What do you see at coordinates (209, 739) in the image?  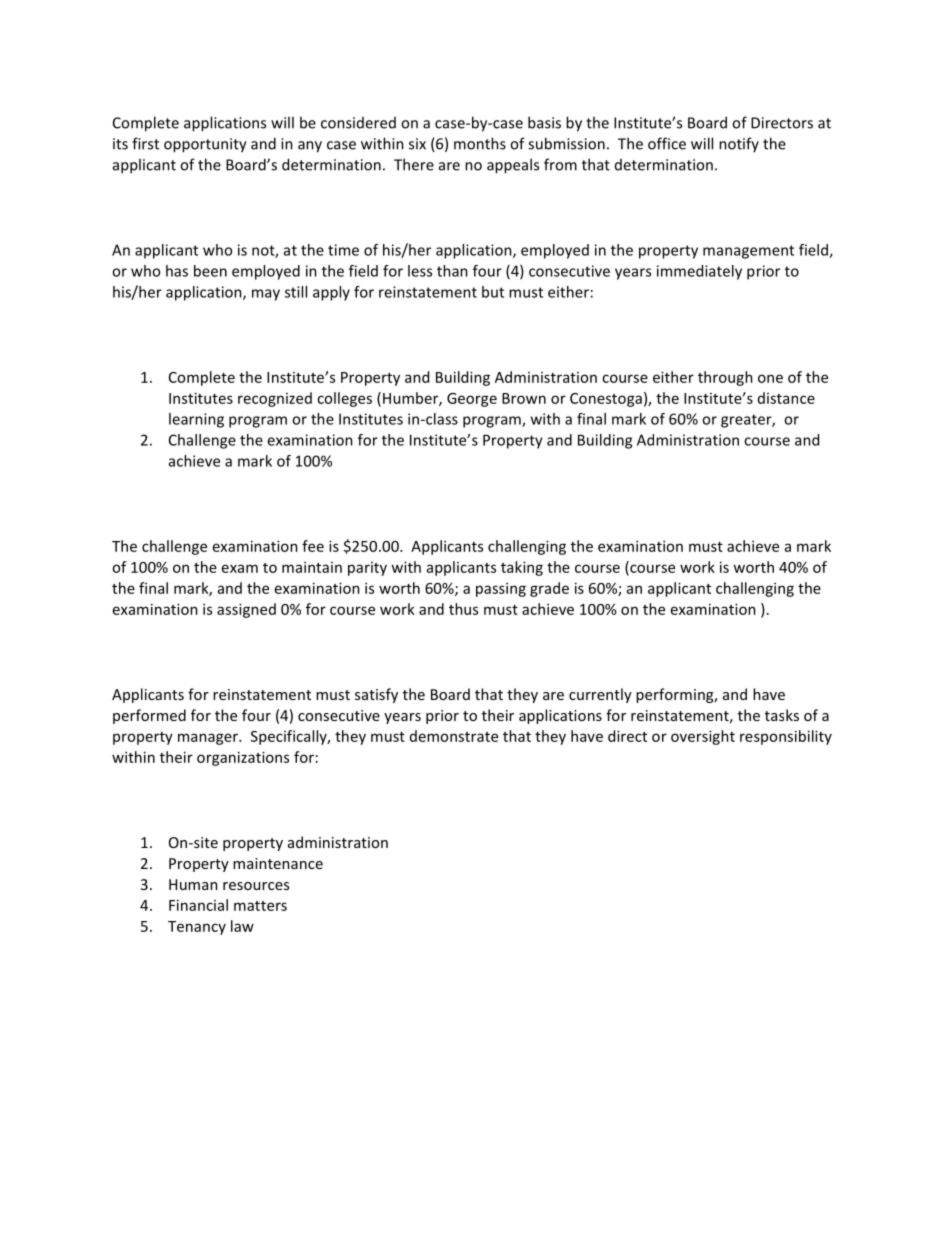 I see `manager` at bounding box center [209, 739].
